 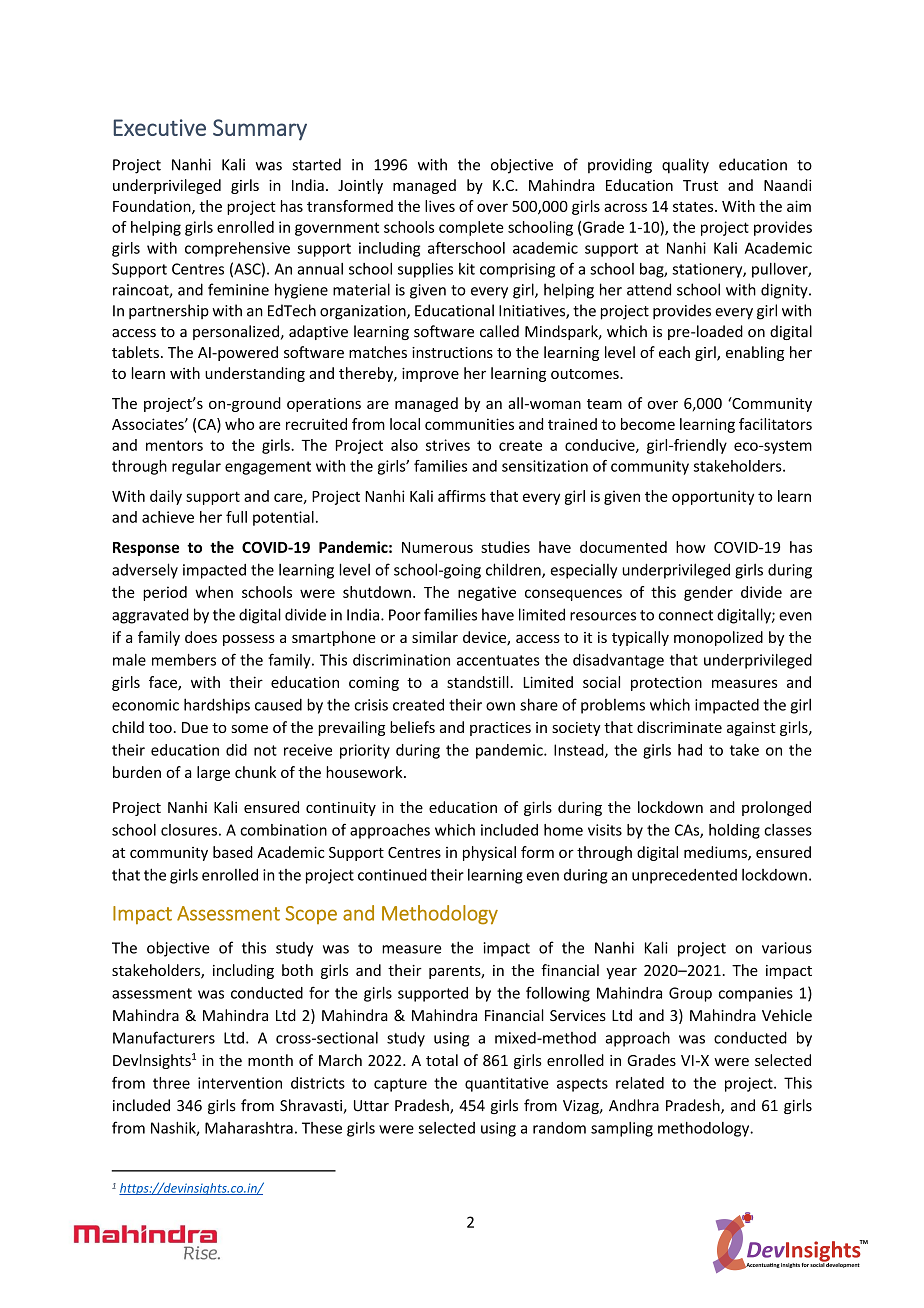 I want to click on similar, so click(x=435, y=637).
